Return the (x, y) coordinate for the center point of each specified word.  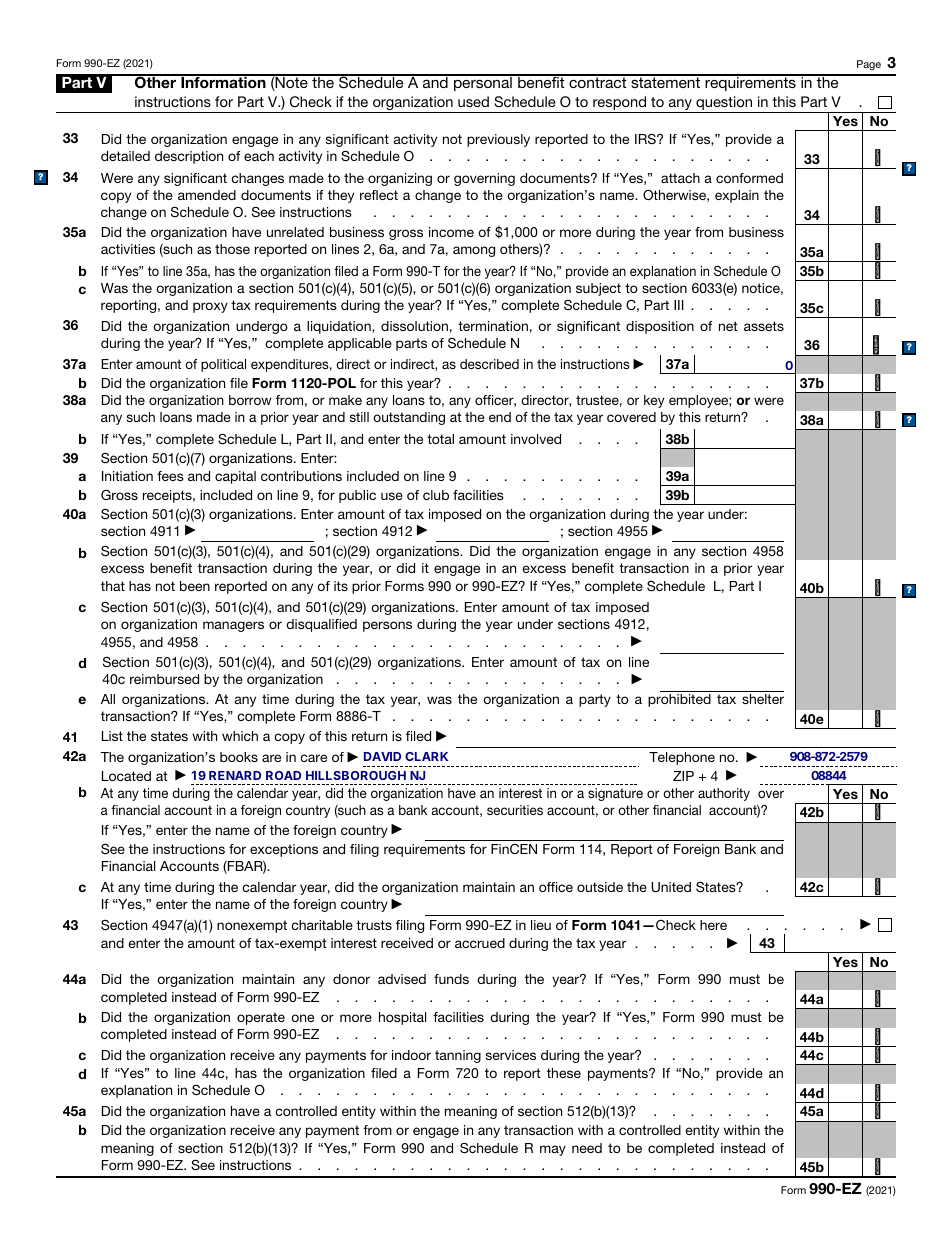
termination (493, 326)
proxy (210, 307)
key (654, 401)
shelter (763, 699)
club (436, 495)
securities (515, 810)
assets (764, 326)
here (713, 925)
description (189, 157)
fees (170, 476)
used (473, 101)
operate (261, 1018)
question (724, 103)
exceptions (284, 850)
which (240, 736)
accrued (480, 943)
